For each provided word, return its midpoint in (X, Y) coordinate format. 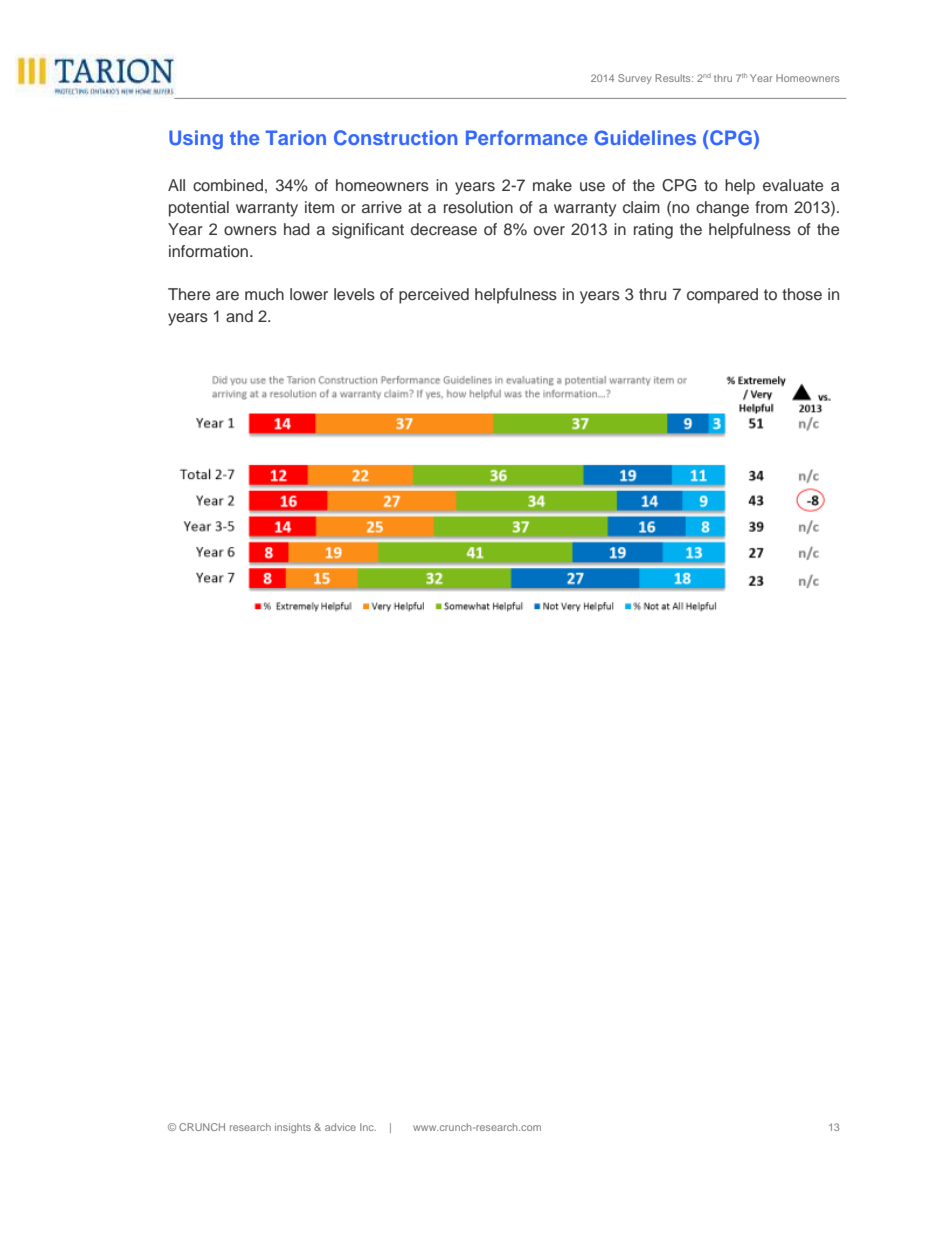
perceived (434, 296)
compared (722, 296)
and (239, 316)
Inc (368, 1127)
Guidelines (645, 137)
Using (196, 139)
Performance (526, 137)
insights (293, 1128)
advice (340, 1127)
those (802, 294)
